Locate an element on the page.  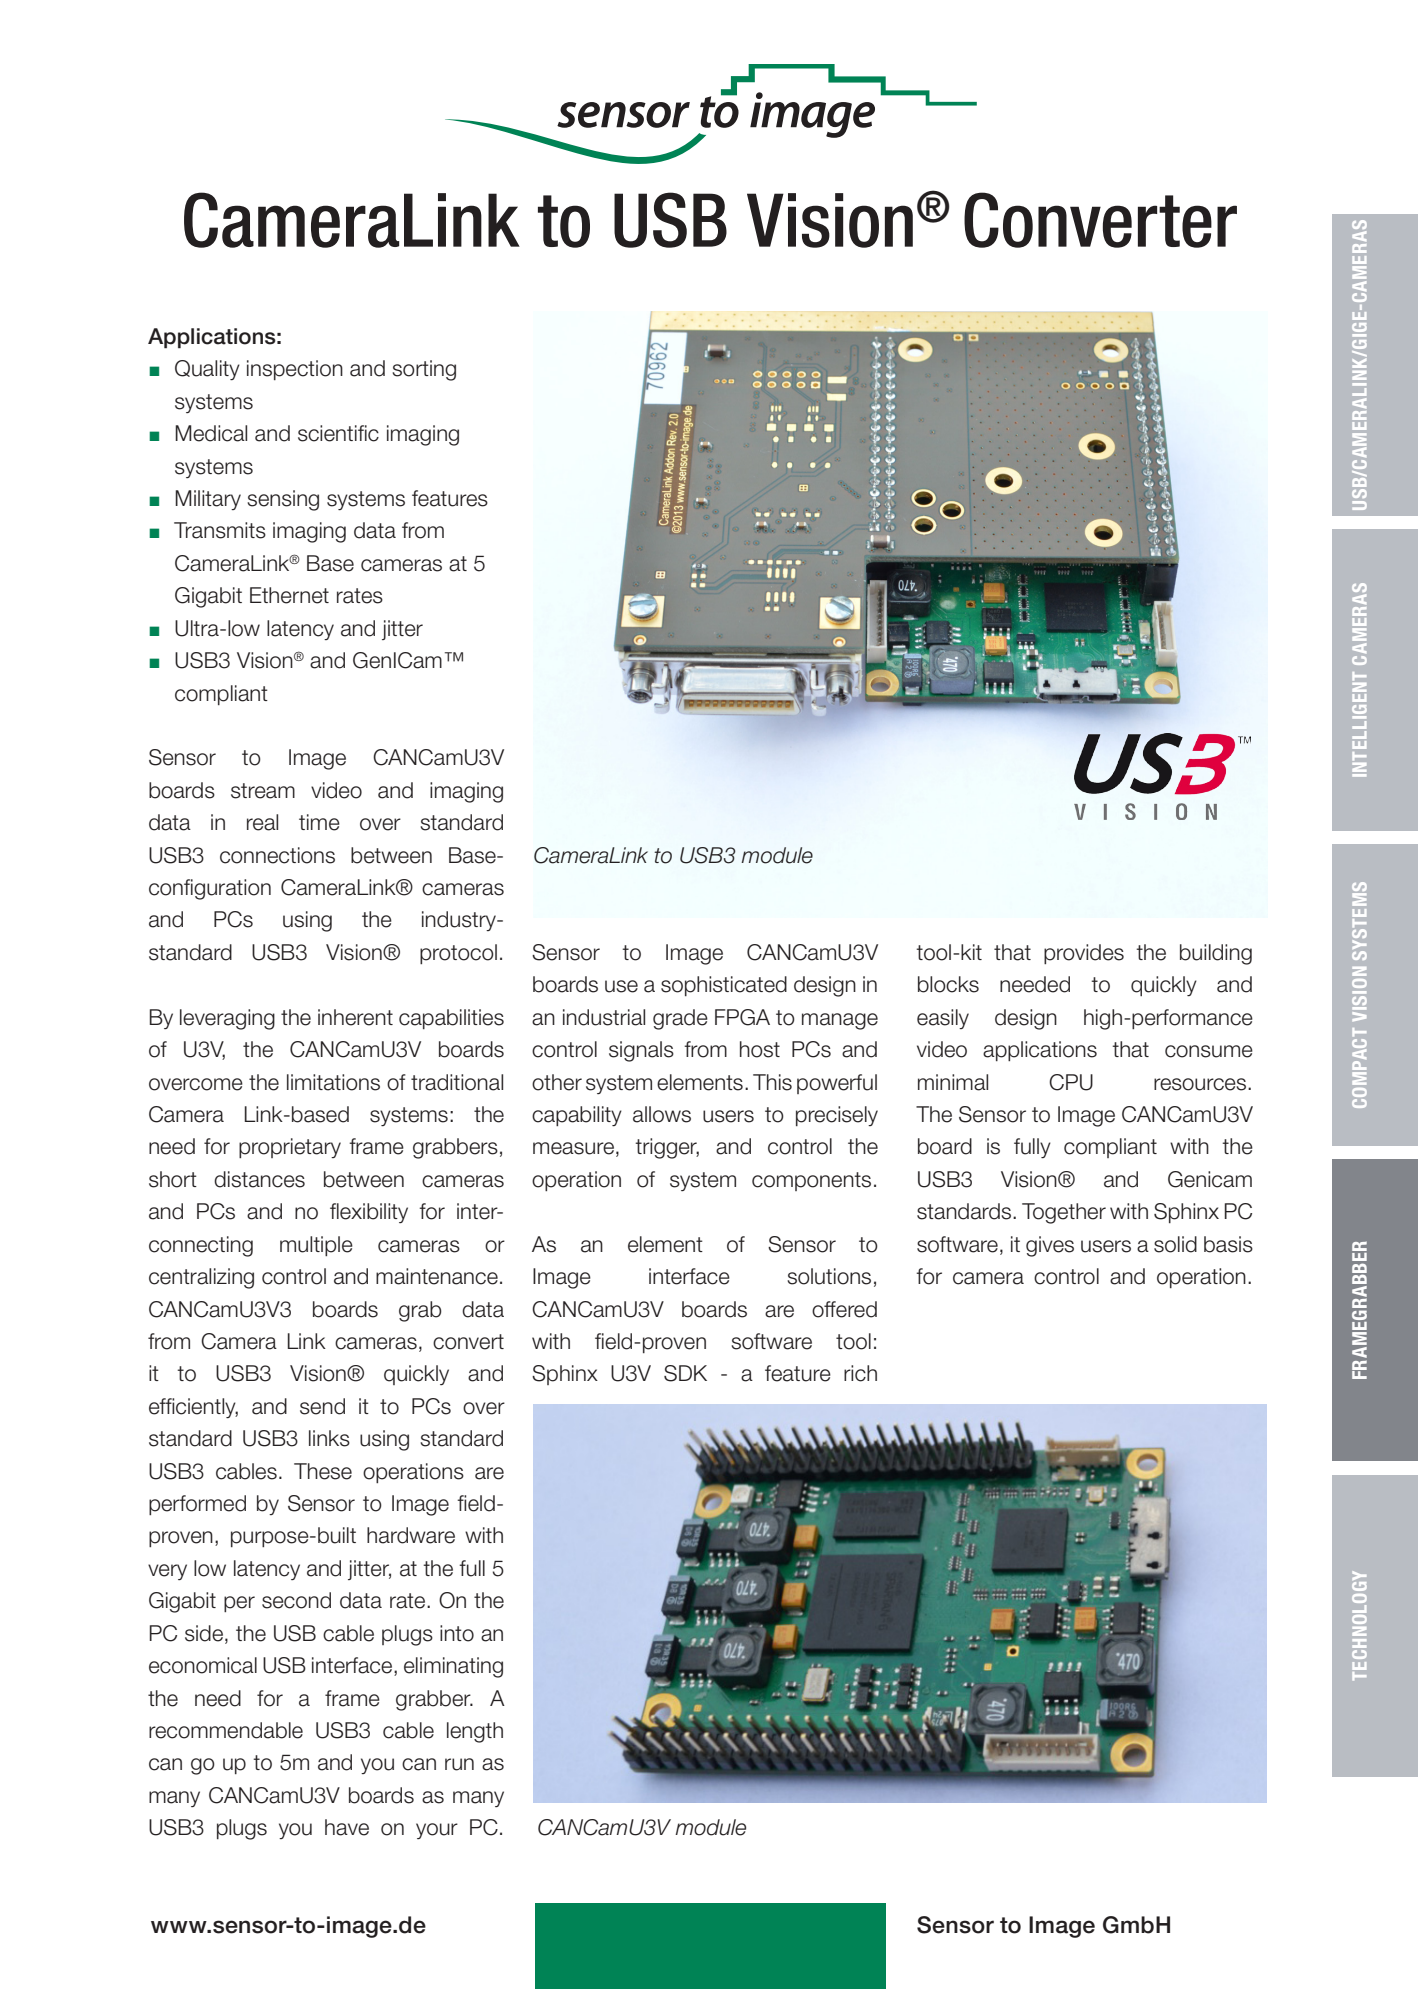
sophisticated is located at coordinates (724, 986).
